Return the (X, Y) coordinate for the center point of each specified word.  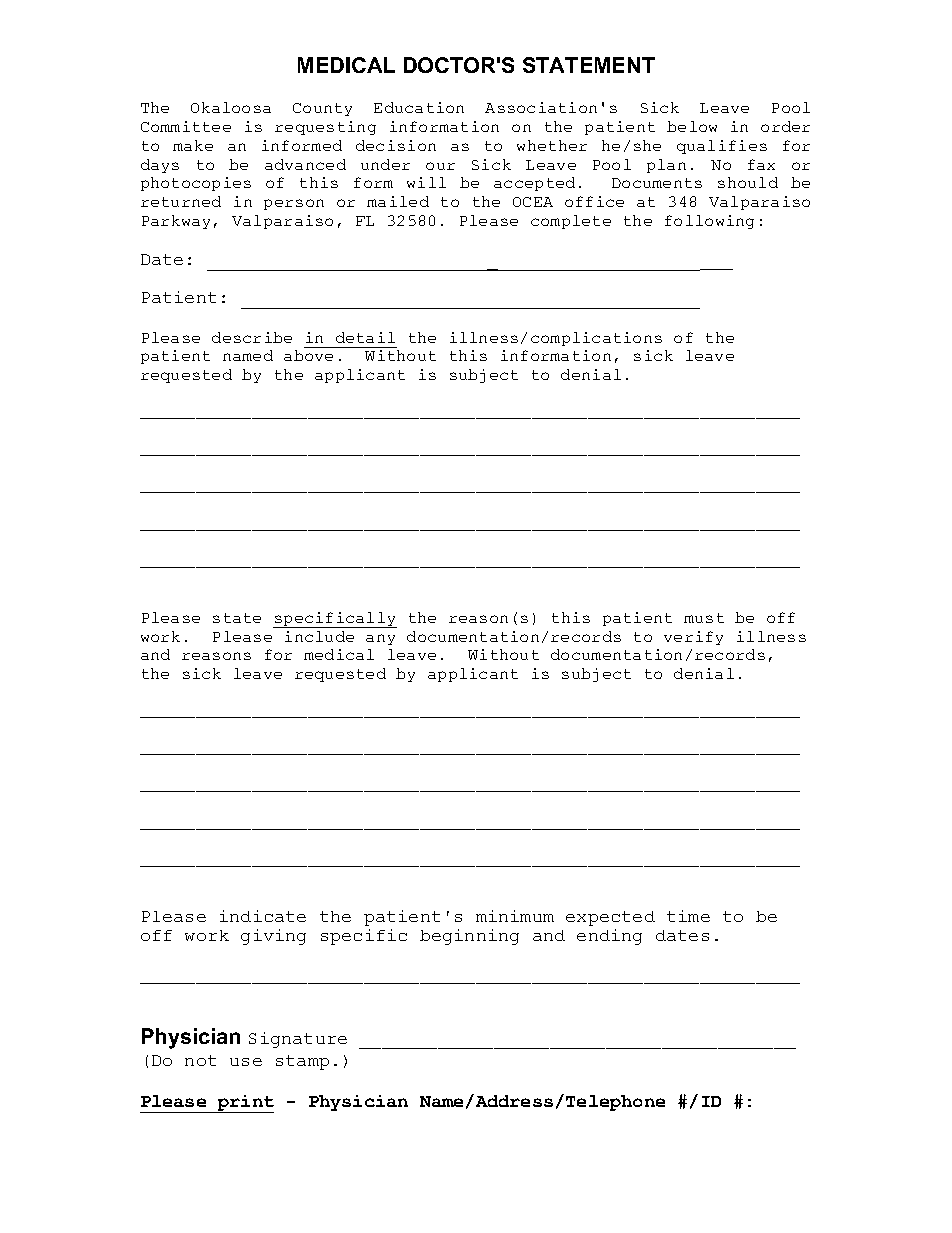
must (704, 618)
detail (365, 337)
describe (252, 337)
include (319, 636)
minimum (515, 916)
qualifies (722, 147)
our (440, 166)
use (246, 1062)
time (688, 916)
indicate (263, 916)
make (193, 145)
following (709, 222)
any (380, 639)
